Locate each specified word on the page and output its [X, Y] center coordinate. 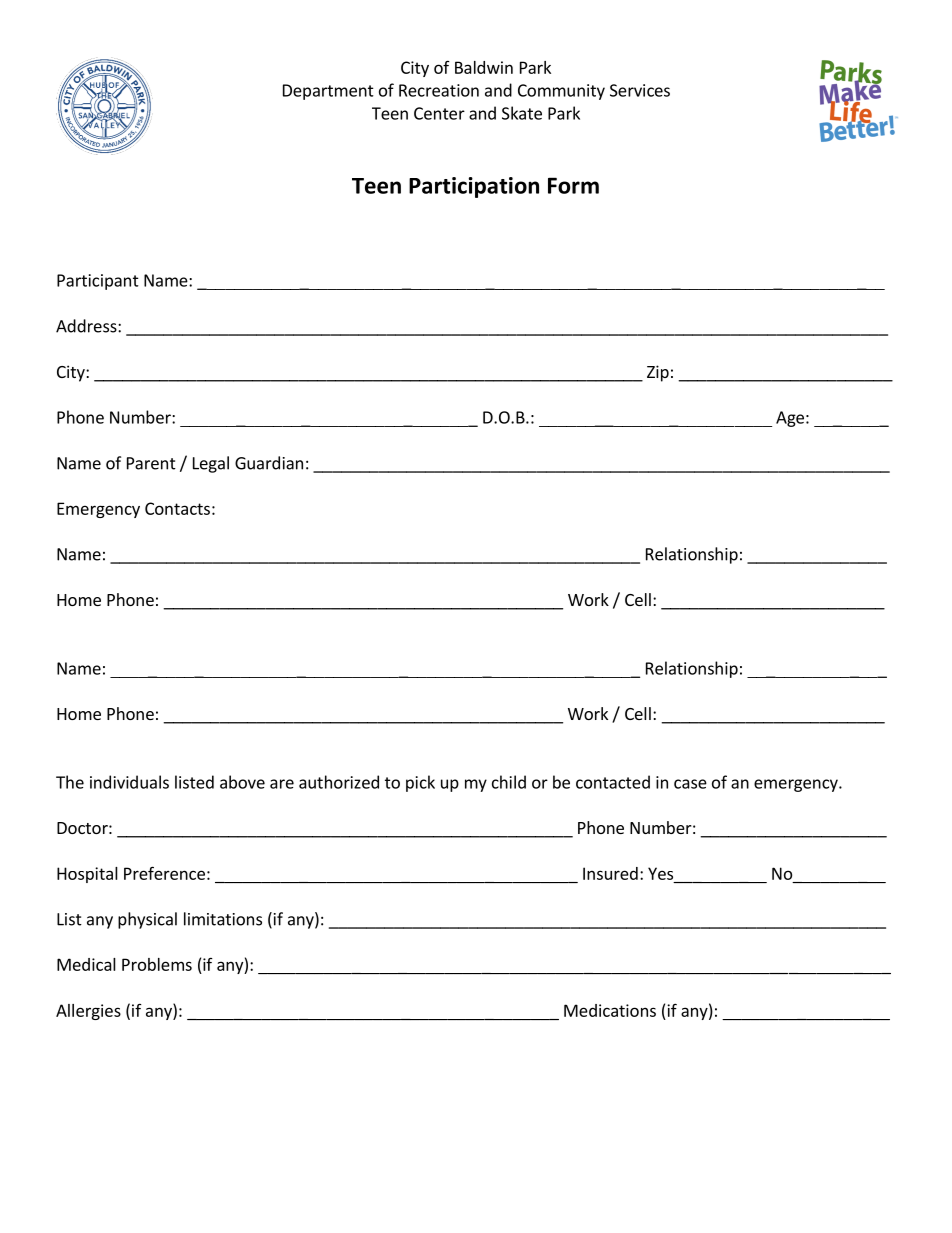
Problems [157, 964]
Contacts [177, 508]
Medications [610, 1010]
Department [328, 92]
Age [790, 419]
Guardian [269, 463]
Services [640, 90]
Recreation [439, 90]
